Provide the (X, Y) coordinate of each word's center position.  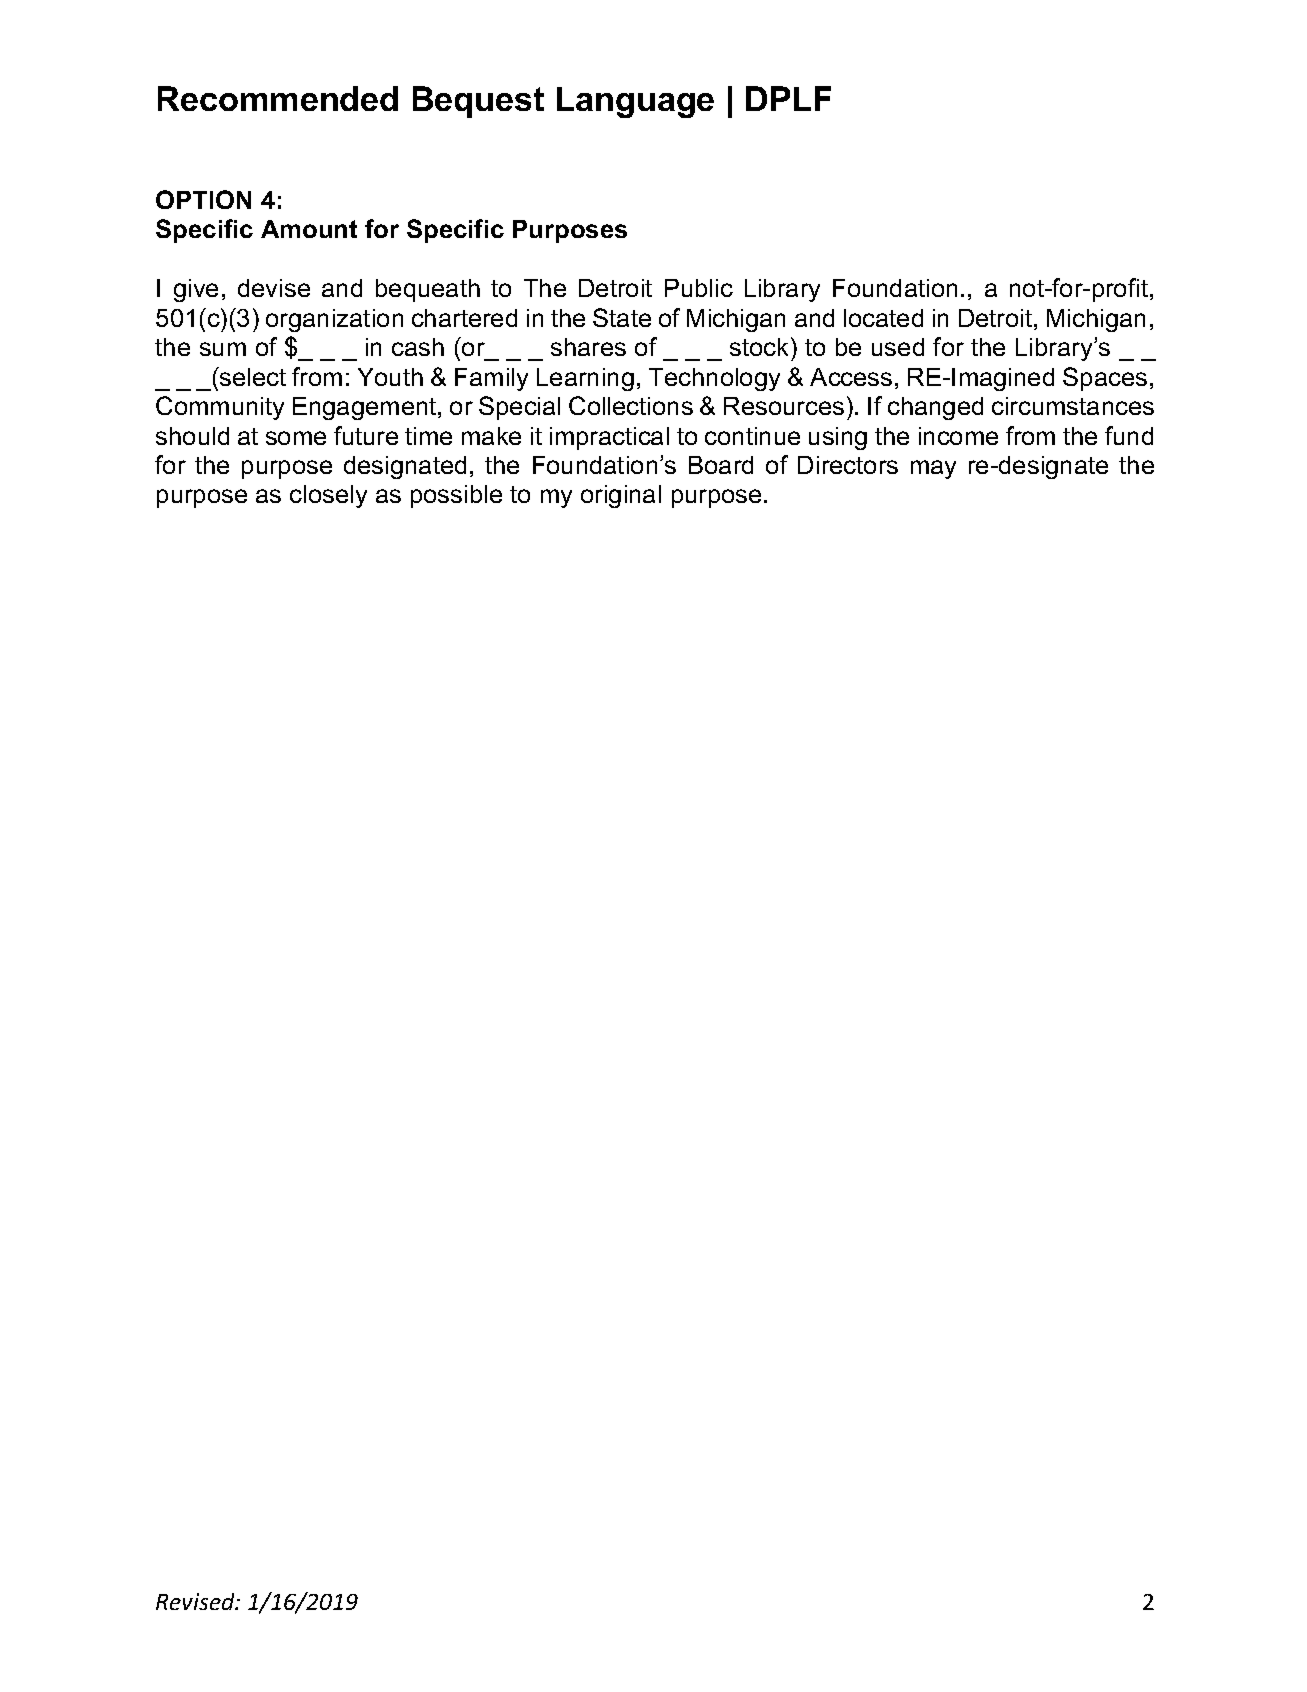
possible (456, 496)
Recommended (278, 98)
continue (752, 436)
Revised (196, 1601)
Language (635, 102)
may (933, 469)
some (296, 438)
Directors (848, 465)
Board (721, 465)
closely (328, 496)
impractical (609, 438)
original (621, 496)
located (883, 318)
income (958, 436)
